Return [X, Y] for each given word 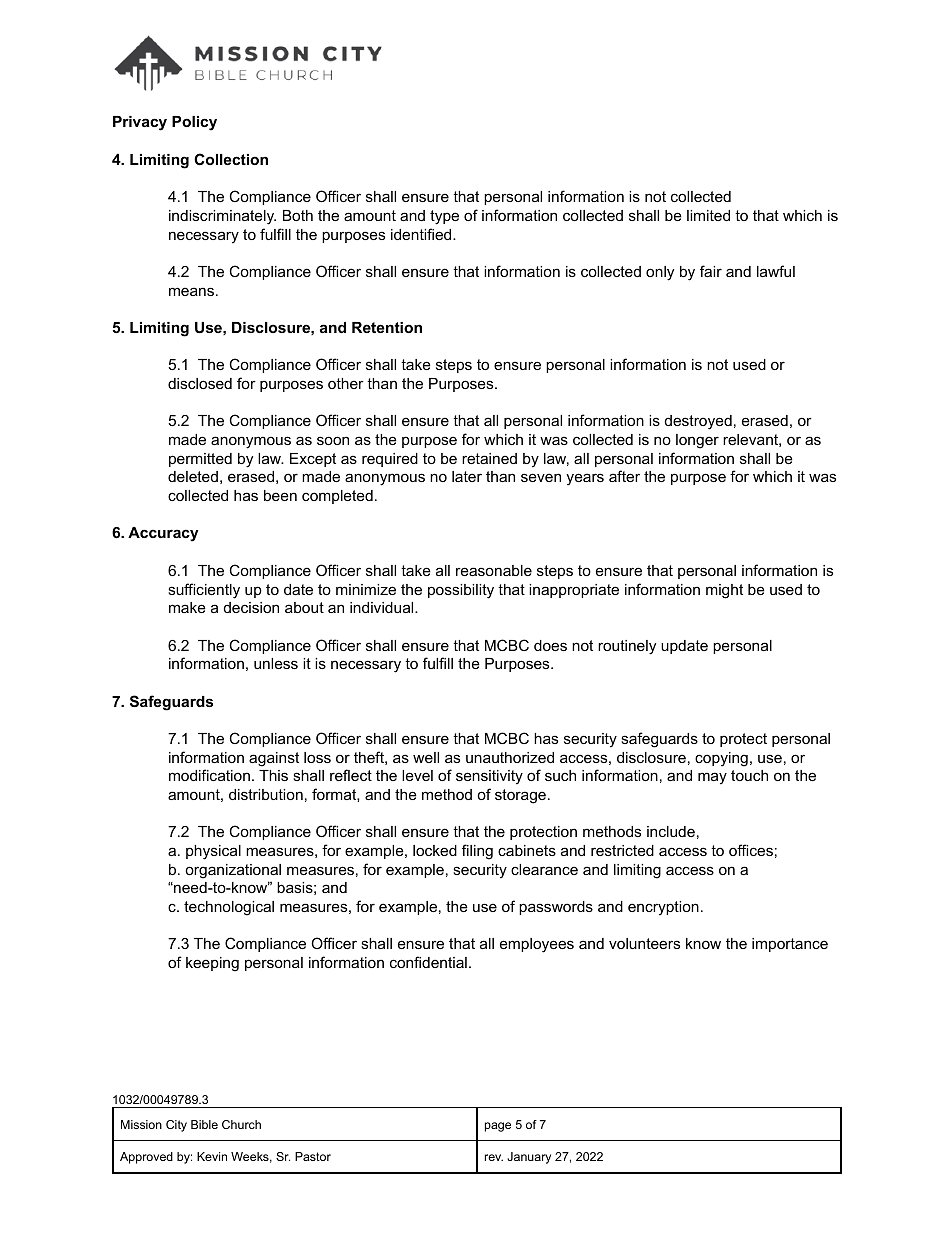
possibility [461, 591]
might [724, 591]
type [444, 217]
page [498, 1127]
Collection [231, 159]
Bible [204, 1124]
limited [708, 215]
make [187, 607]
